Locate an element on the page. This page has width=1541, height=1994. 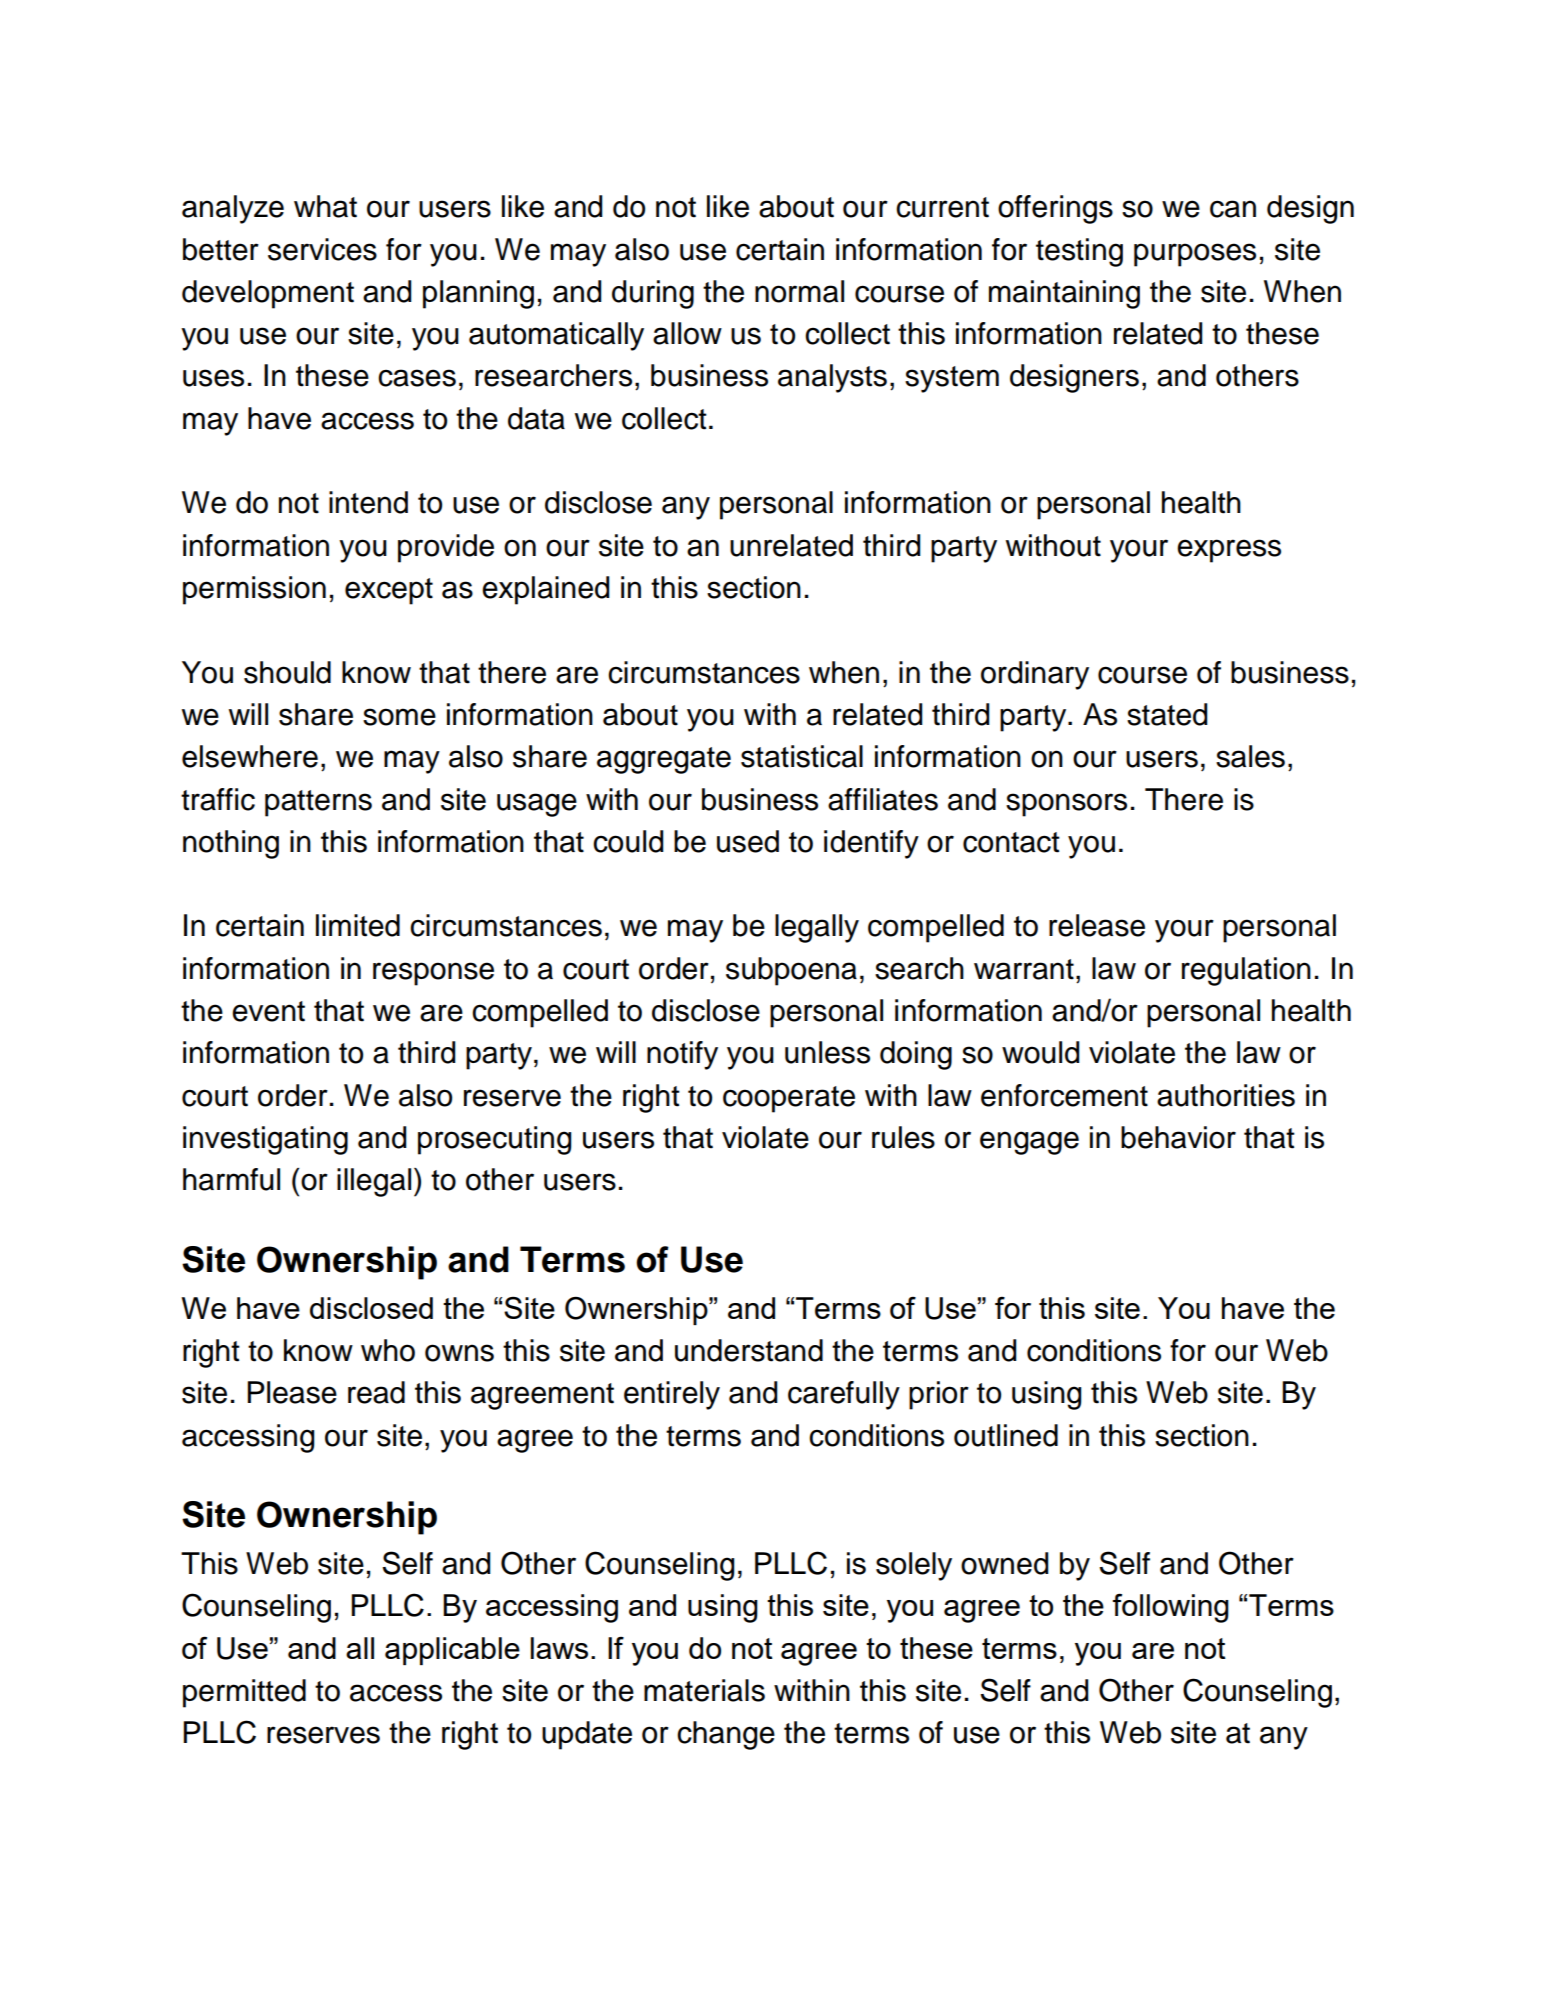
release is located at coordinates (1097, 925).
